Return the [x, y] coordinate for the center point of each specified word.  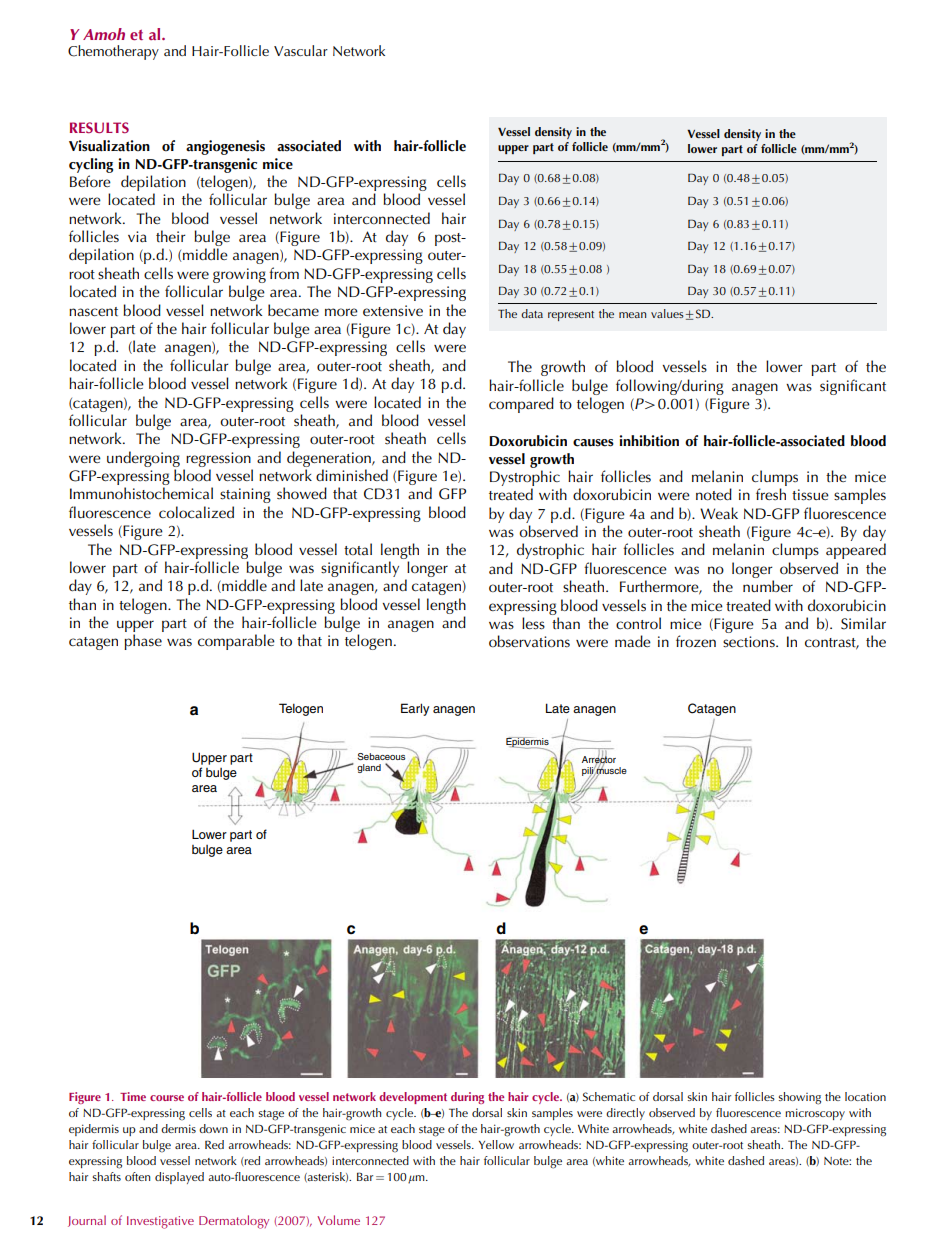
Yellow [496, 1144]
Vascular [301, 50]
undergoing [143, 459]
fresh [771, 494]
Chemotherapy [113, 52]
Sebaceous [381, 756]
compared [521, 405]
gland [369, 768]
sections [750, 642]
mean [632, 315]
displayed [179, 1178]
